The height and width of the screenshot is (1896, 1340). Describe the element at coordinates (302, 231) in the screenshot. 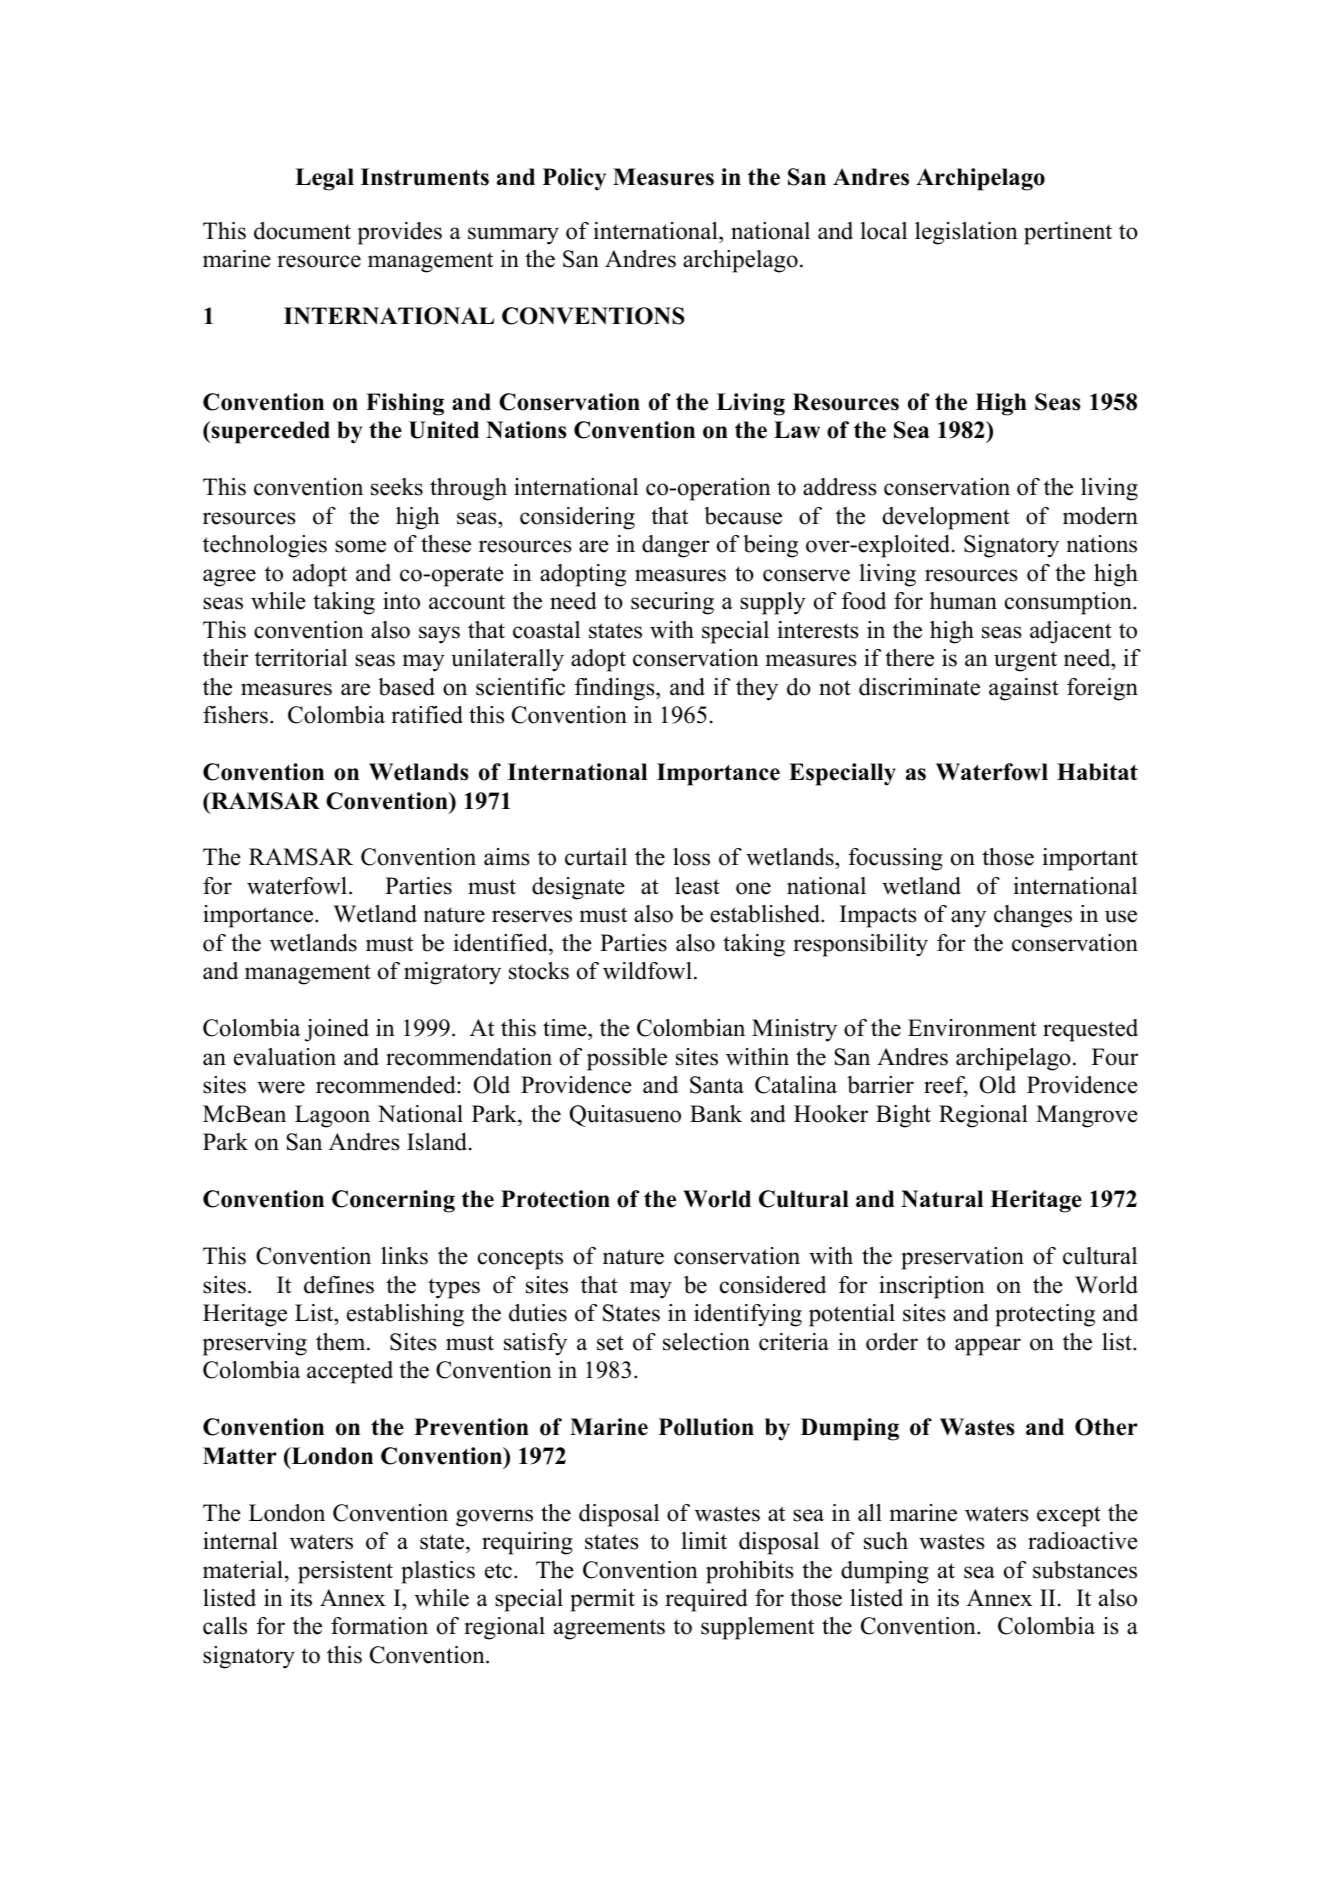

I see `document` at that location.
